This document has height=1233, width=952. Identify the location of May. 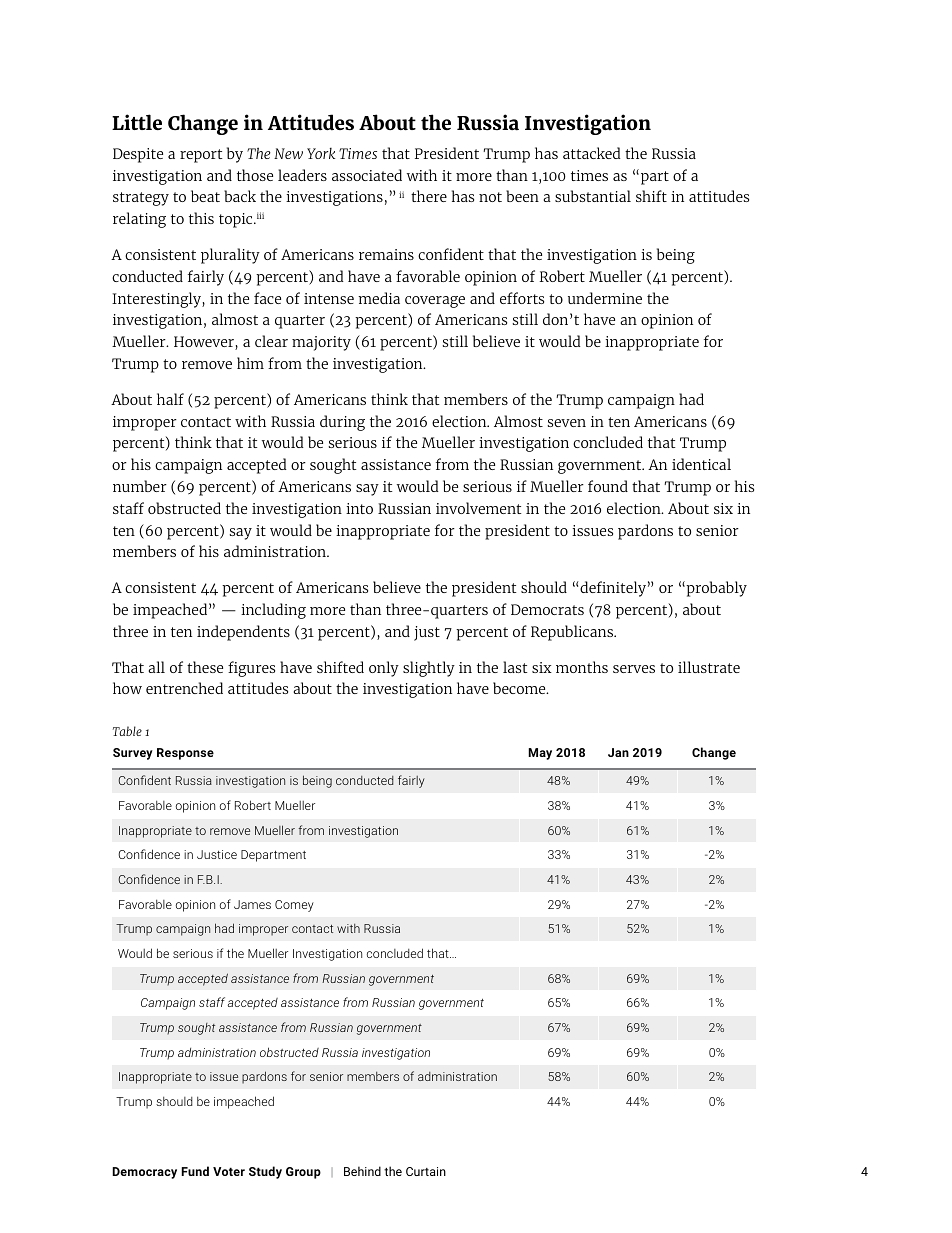
(540, 754).
